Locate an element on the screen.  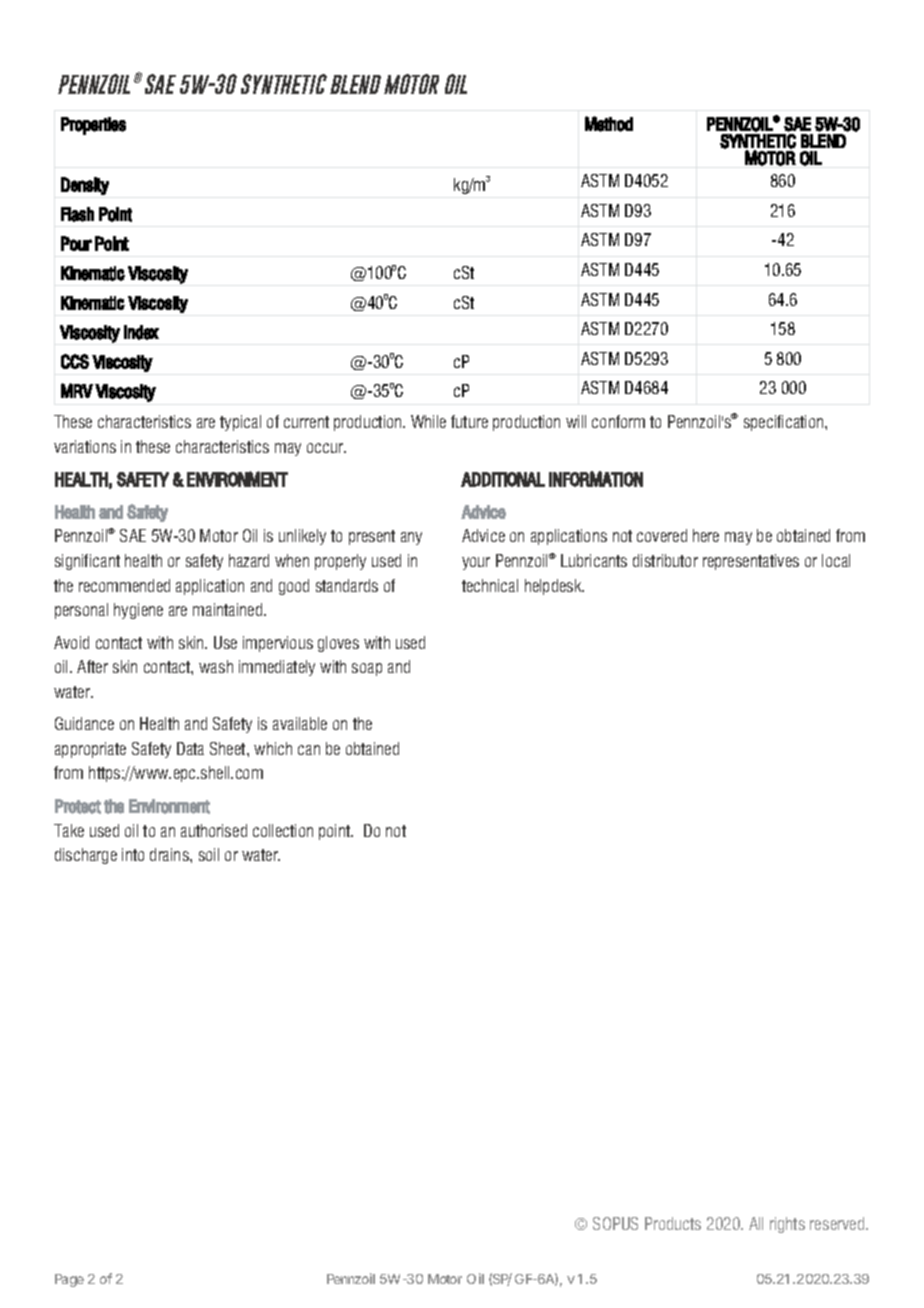
All is located at coordinates (756, 1223).
